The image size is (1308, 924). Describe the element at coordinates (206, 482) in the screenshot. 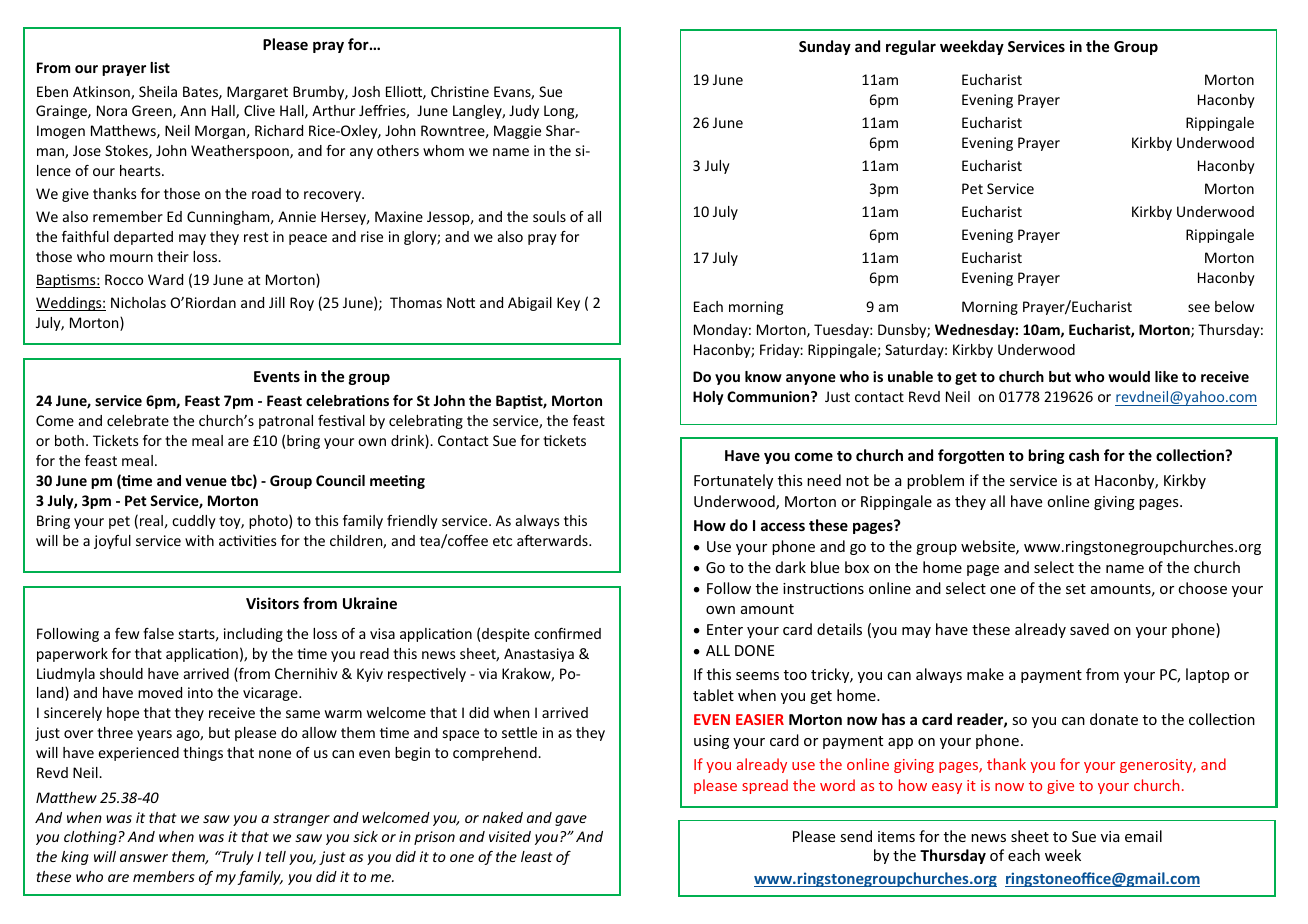

I see `venue` at that location.
